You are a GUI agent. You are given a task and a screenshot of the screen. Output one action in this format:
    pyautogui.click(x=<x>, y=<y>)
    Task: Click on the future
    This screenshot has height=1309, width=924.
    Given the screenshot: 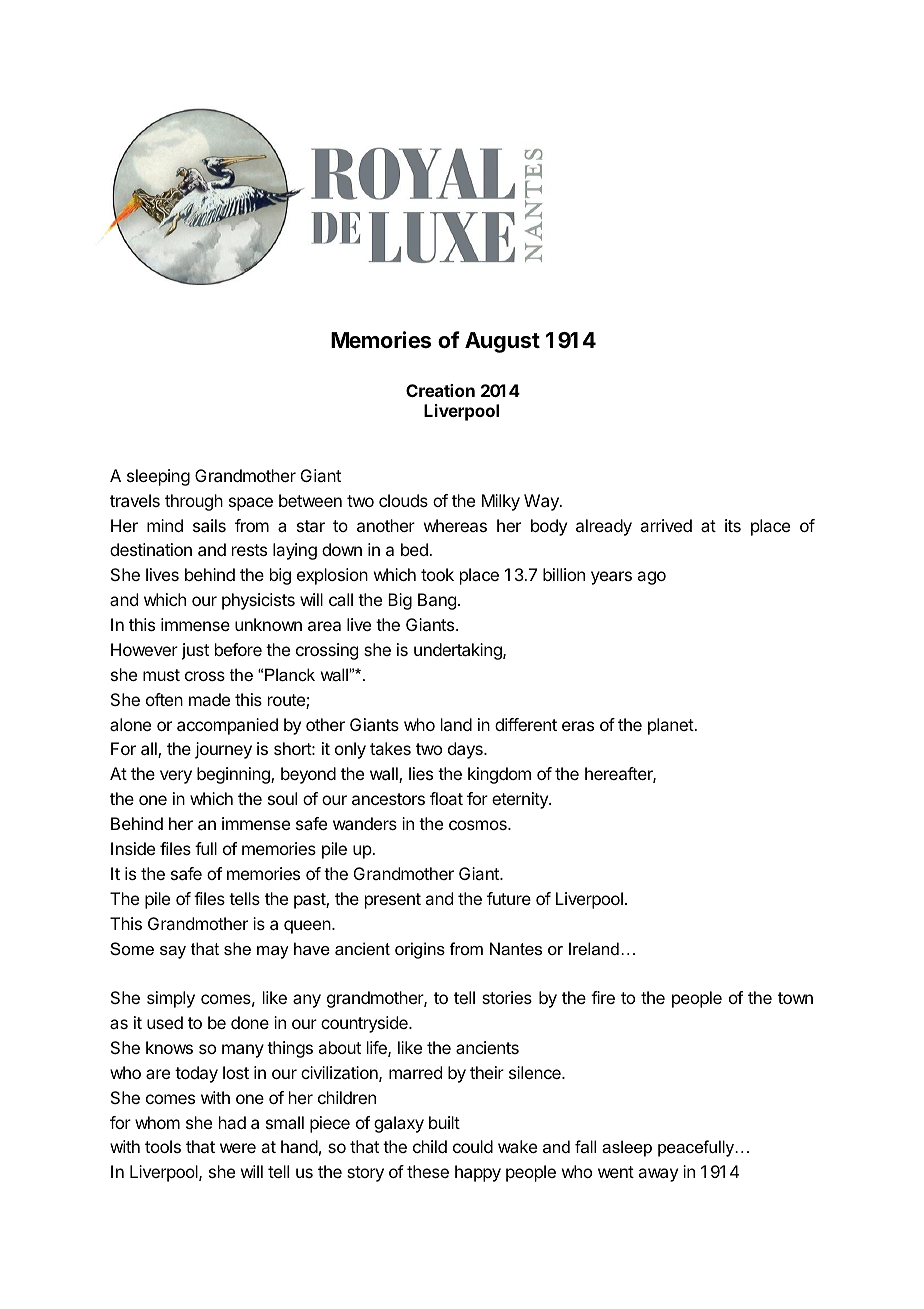 What is the action you would take?
    pyautogui.click(x=509, y=898)
